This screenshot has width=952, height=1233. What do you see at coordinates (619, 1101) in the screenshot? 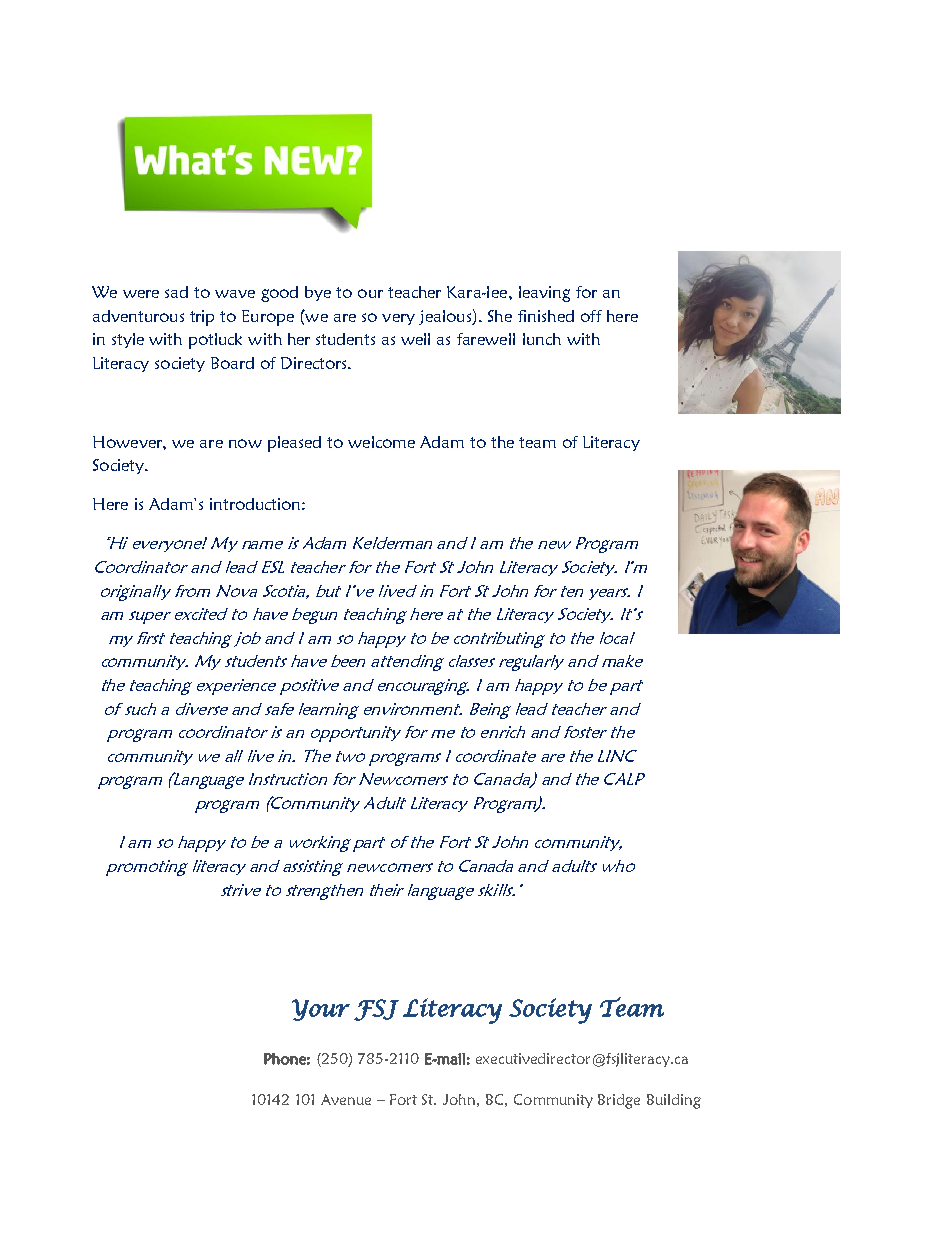
I see `Bridge` at bounding box center [619, 1101].
